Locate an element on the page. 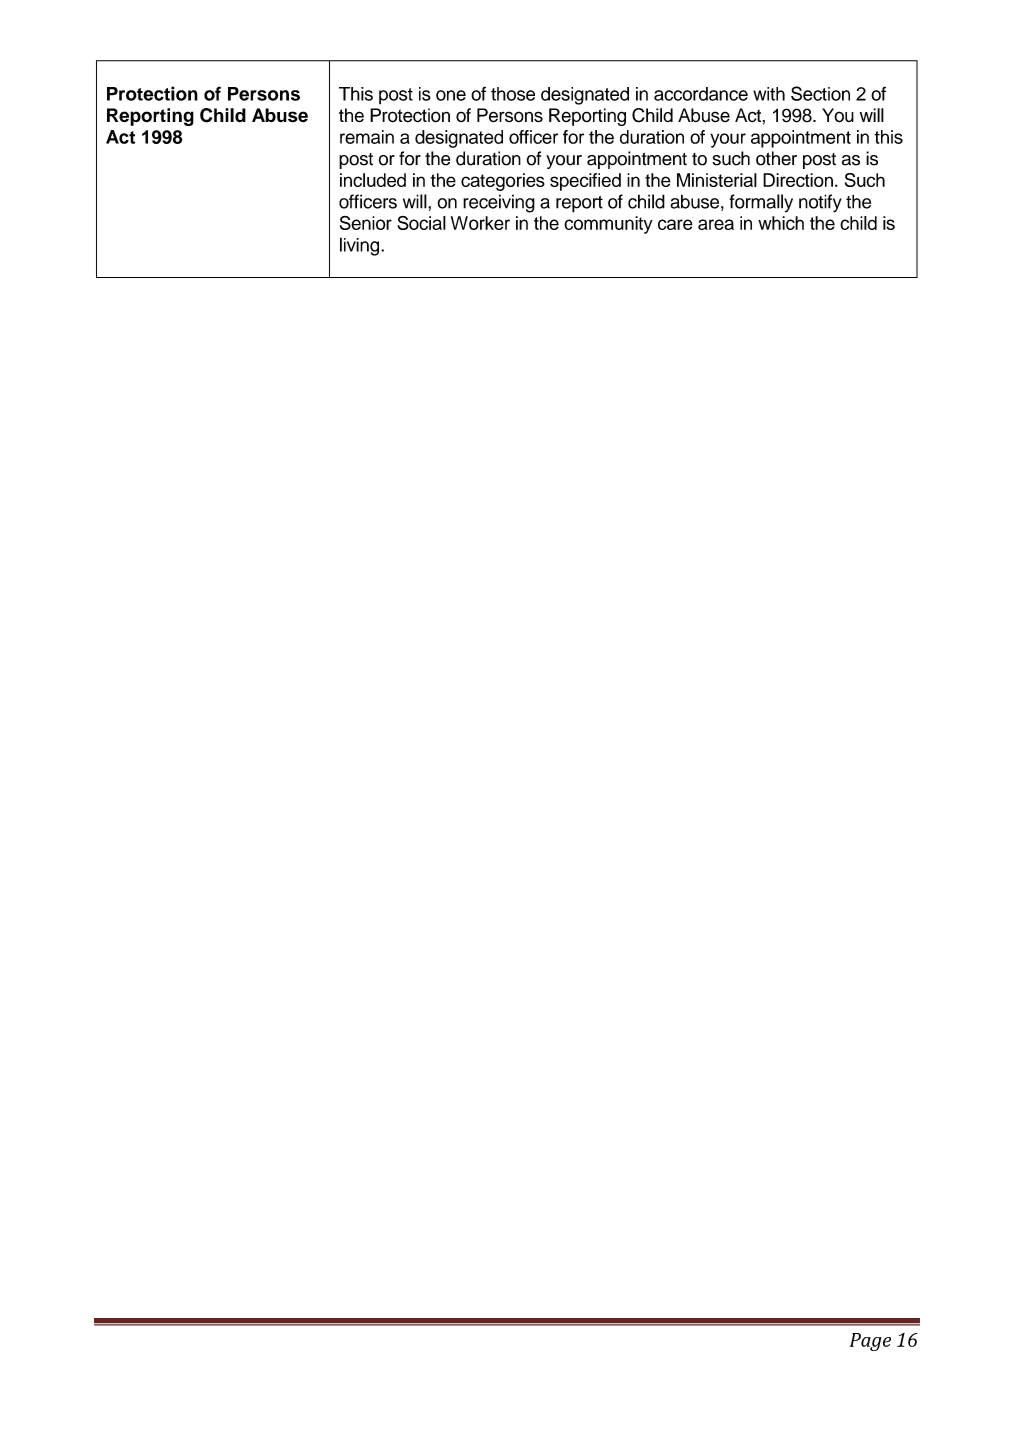 The width and height of the page is (1014, 1435). community is located at coordinates (608, 225).
